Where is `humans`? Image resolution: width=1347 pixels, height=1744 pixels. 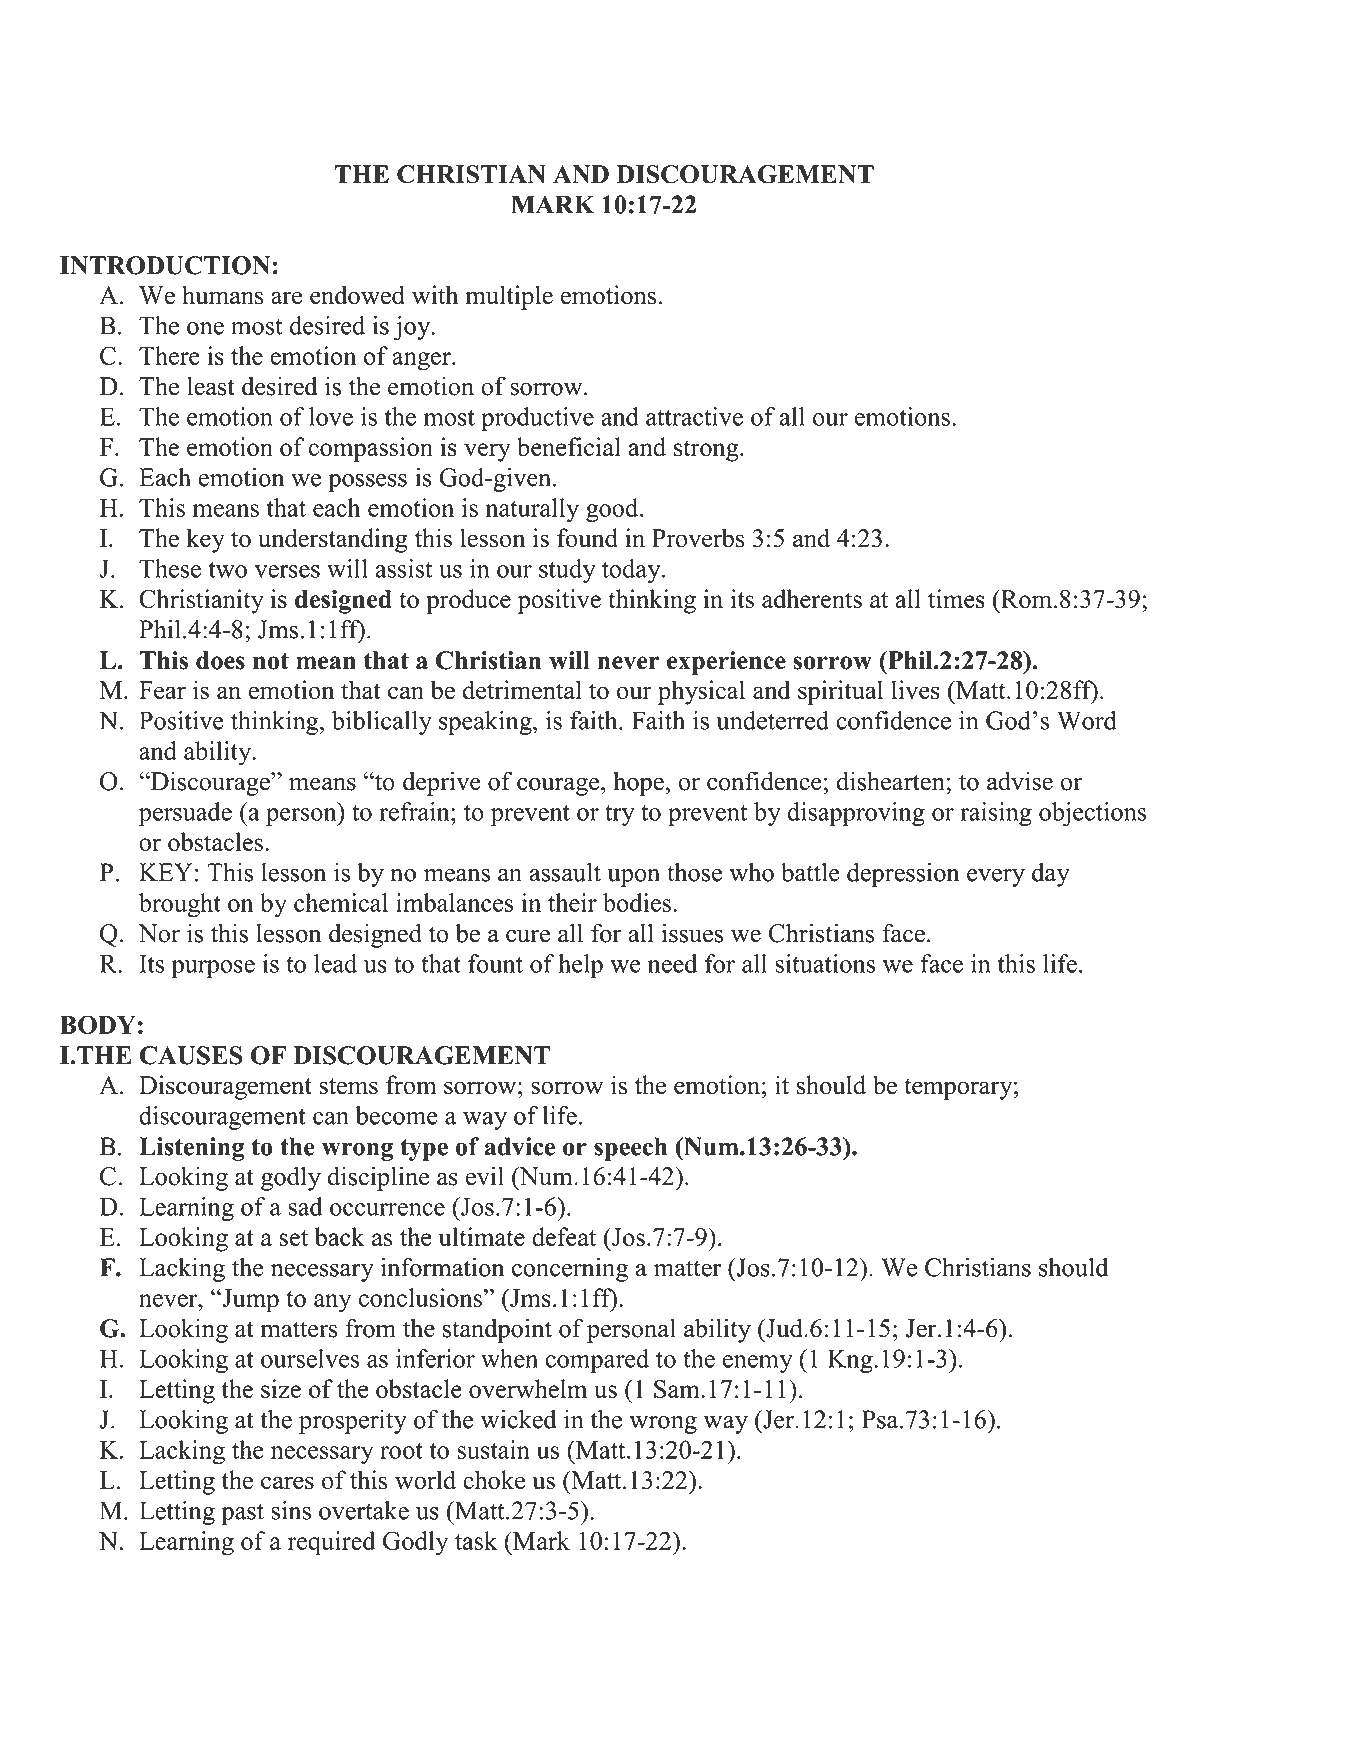
humans is located at coordinates (223, 295).
